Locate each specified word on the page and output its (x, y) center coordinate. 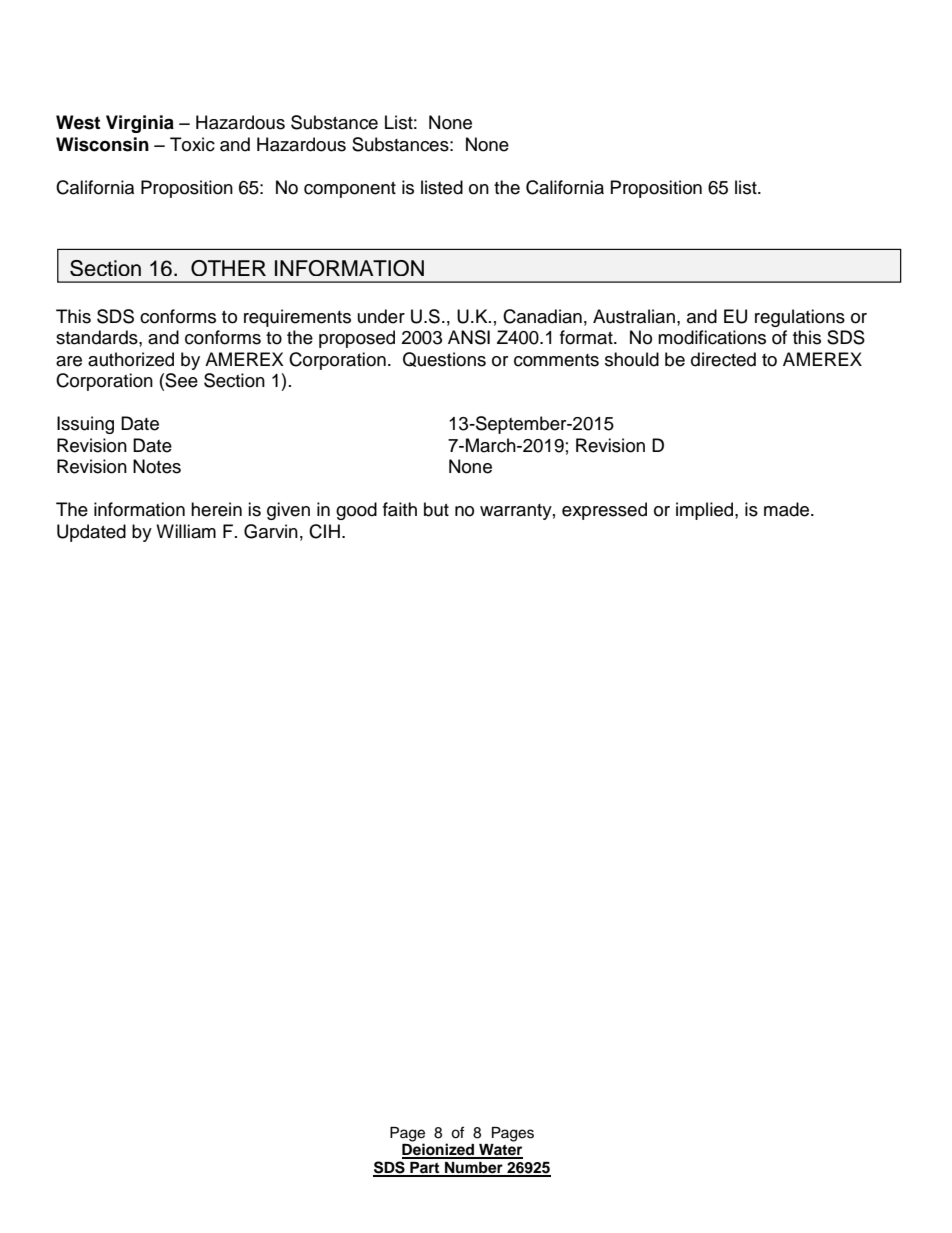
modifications (712, 337)
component (350, 190)
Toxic (192, 144)
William (186, 531)
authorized (131, 359)
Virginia (140, 124)
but (436, 509)
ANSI (469, 337)
